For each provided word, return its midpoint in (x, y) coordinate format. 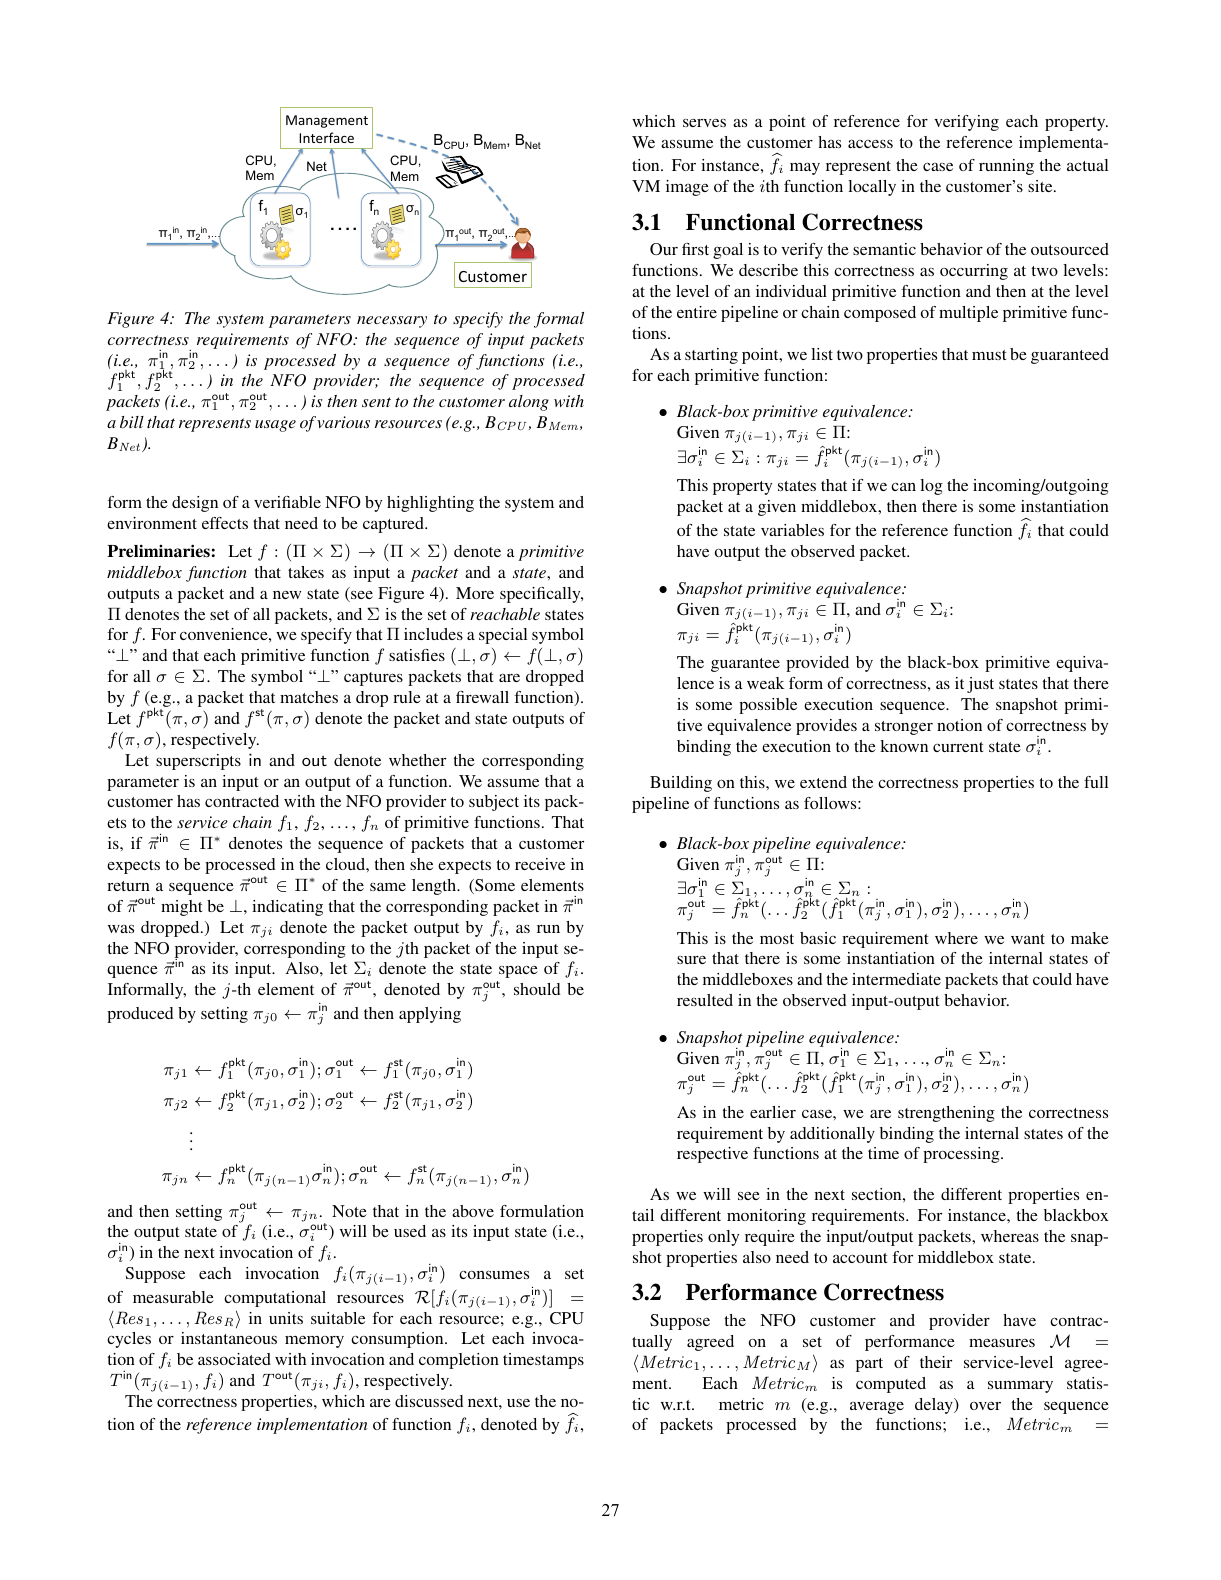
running (1006, 167)
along (529, 403)
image (687, 188)
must (989, 355)
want (1028, 939)
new (287, 595)
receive (540, 864)
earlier (773, 1112)
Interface (326, 137)
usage (275, 426)
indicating (287, 908)
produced (140, 1015)
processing (962, 1155)
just (980, 685)
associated (234, 1359)
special (503, 636)
